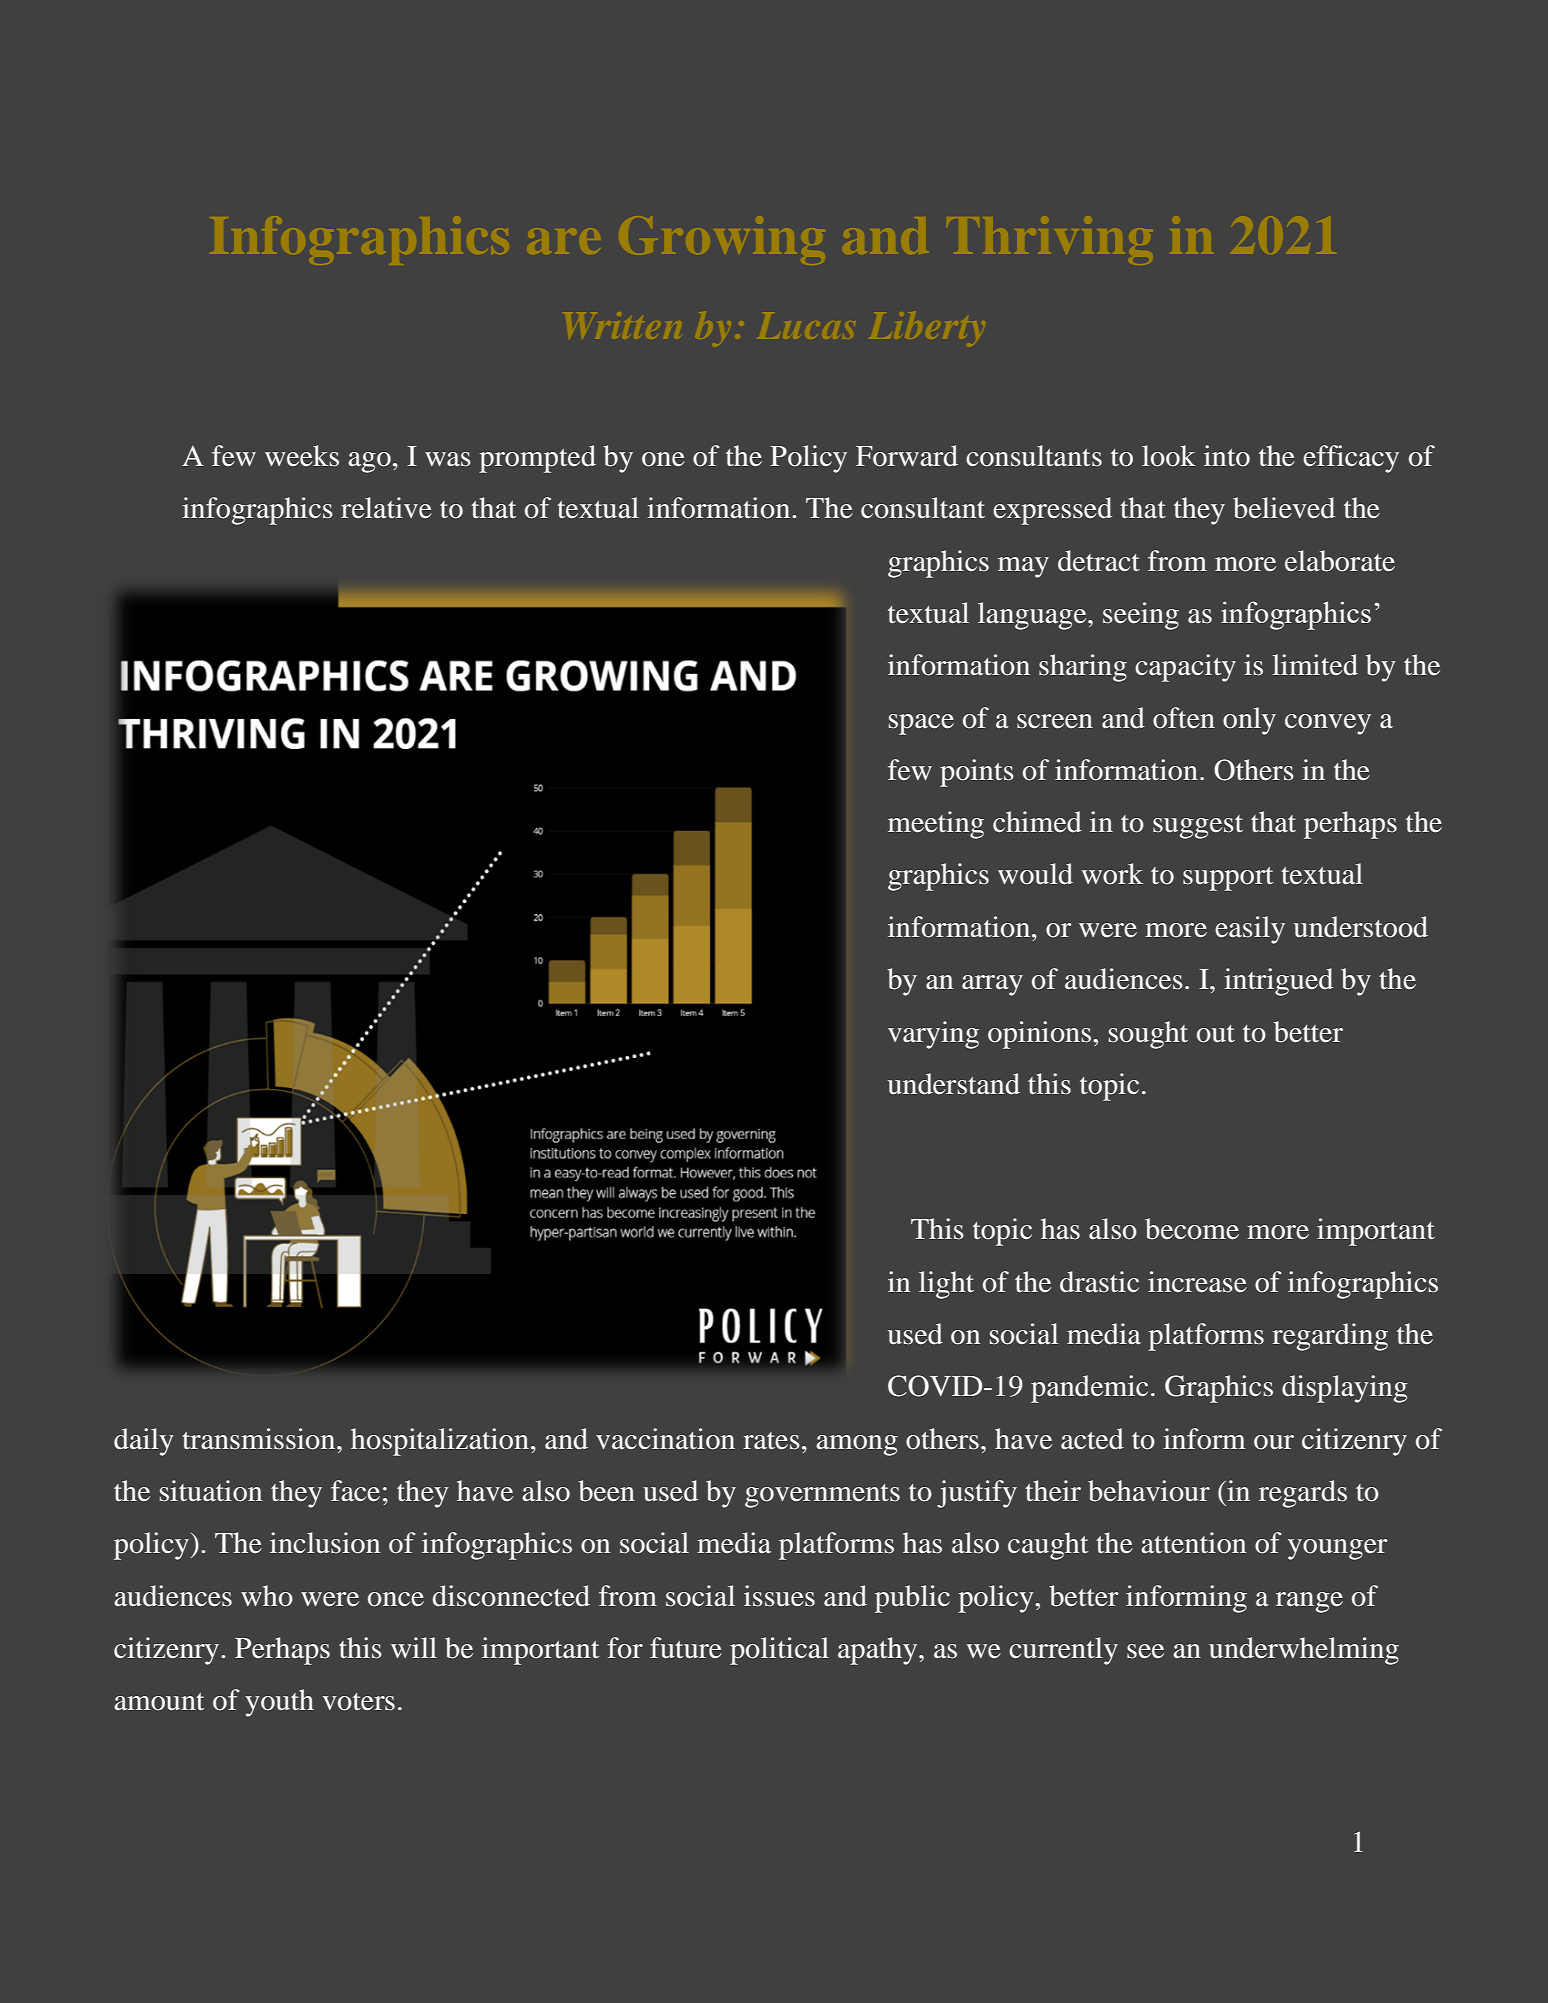 The image size is (1548, 2003). I want to click on weeks, so click(302, 456).
